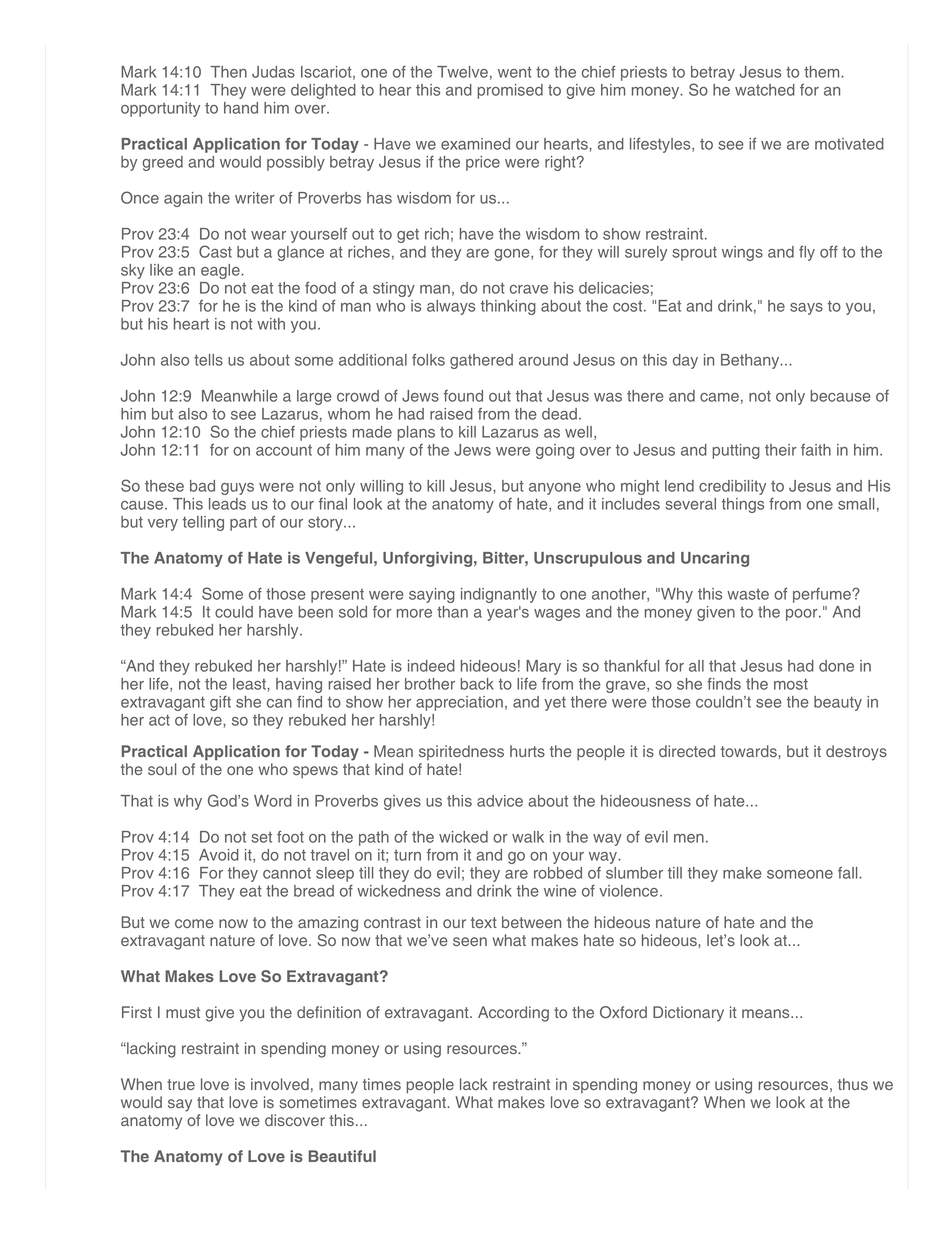 The width and height of the screenshot is (952, 1233). I want to click on tells, so click(208, 360).
